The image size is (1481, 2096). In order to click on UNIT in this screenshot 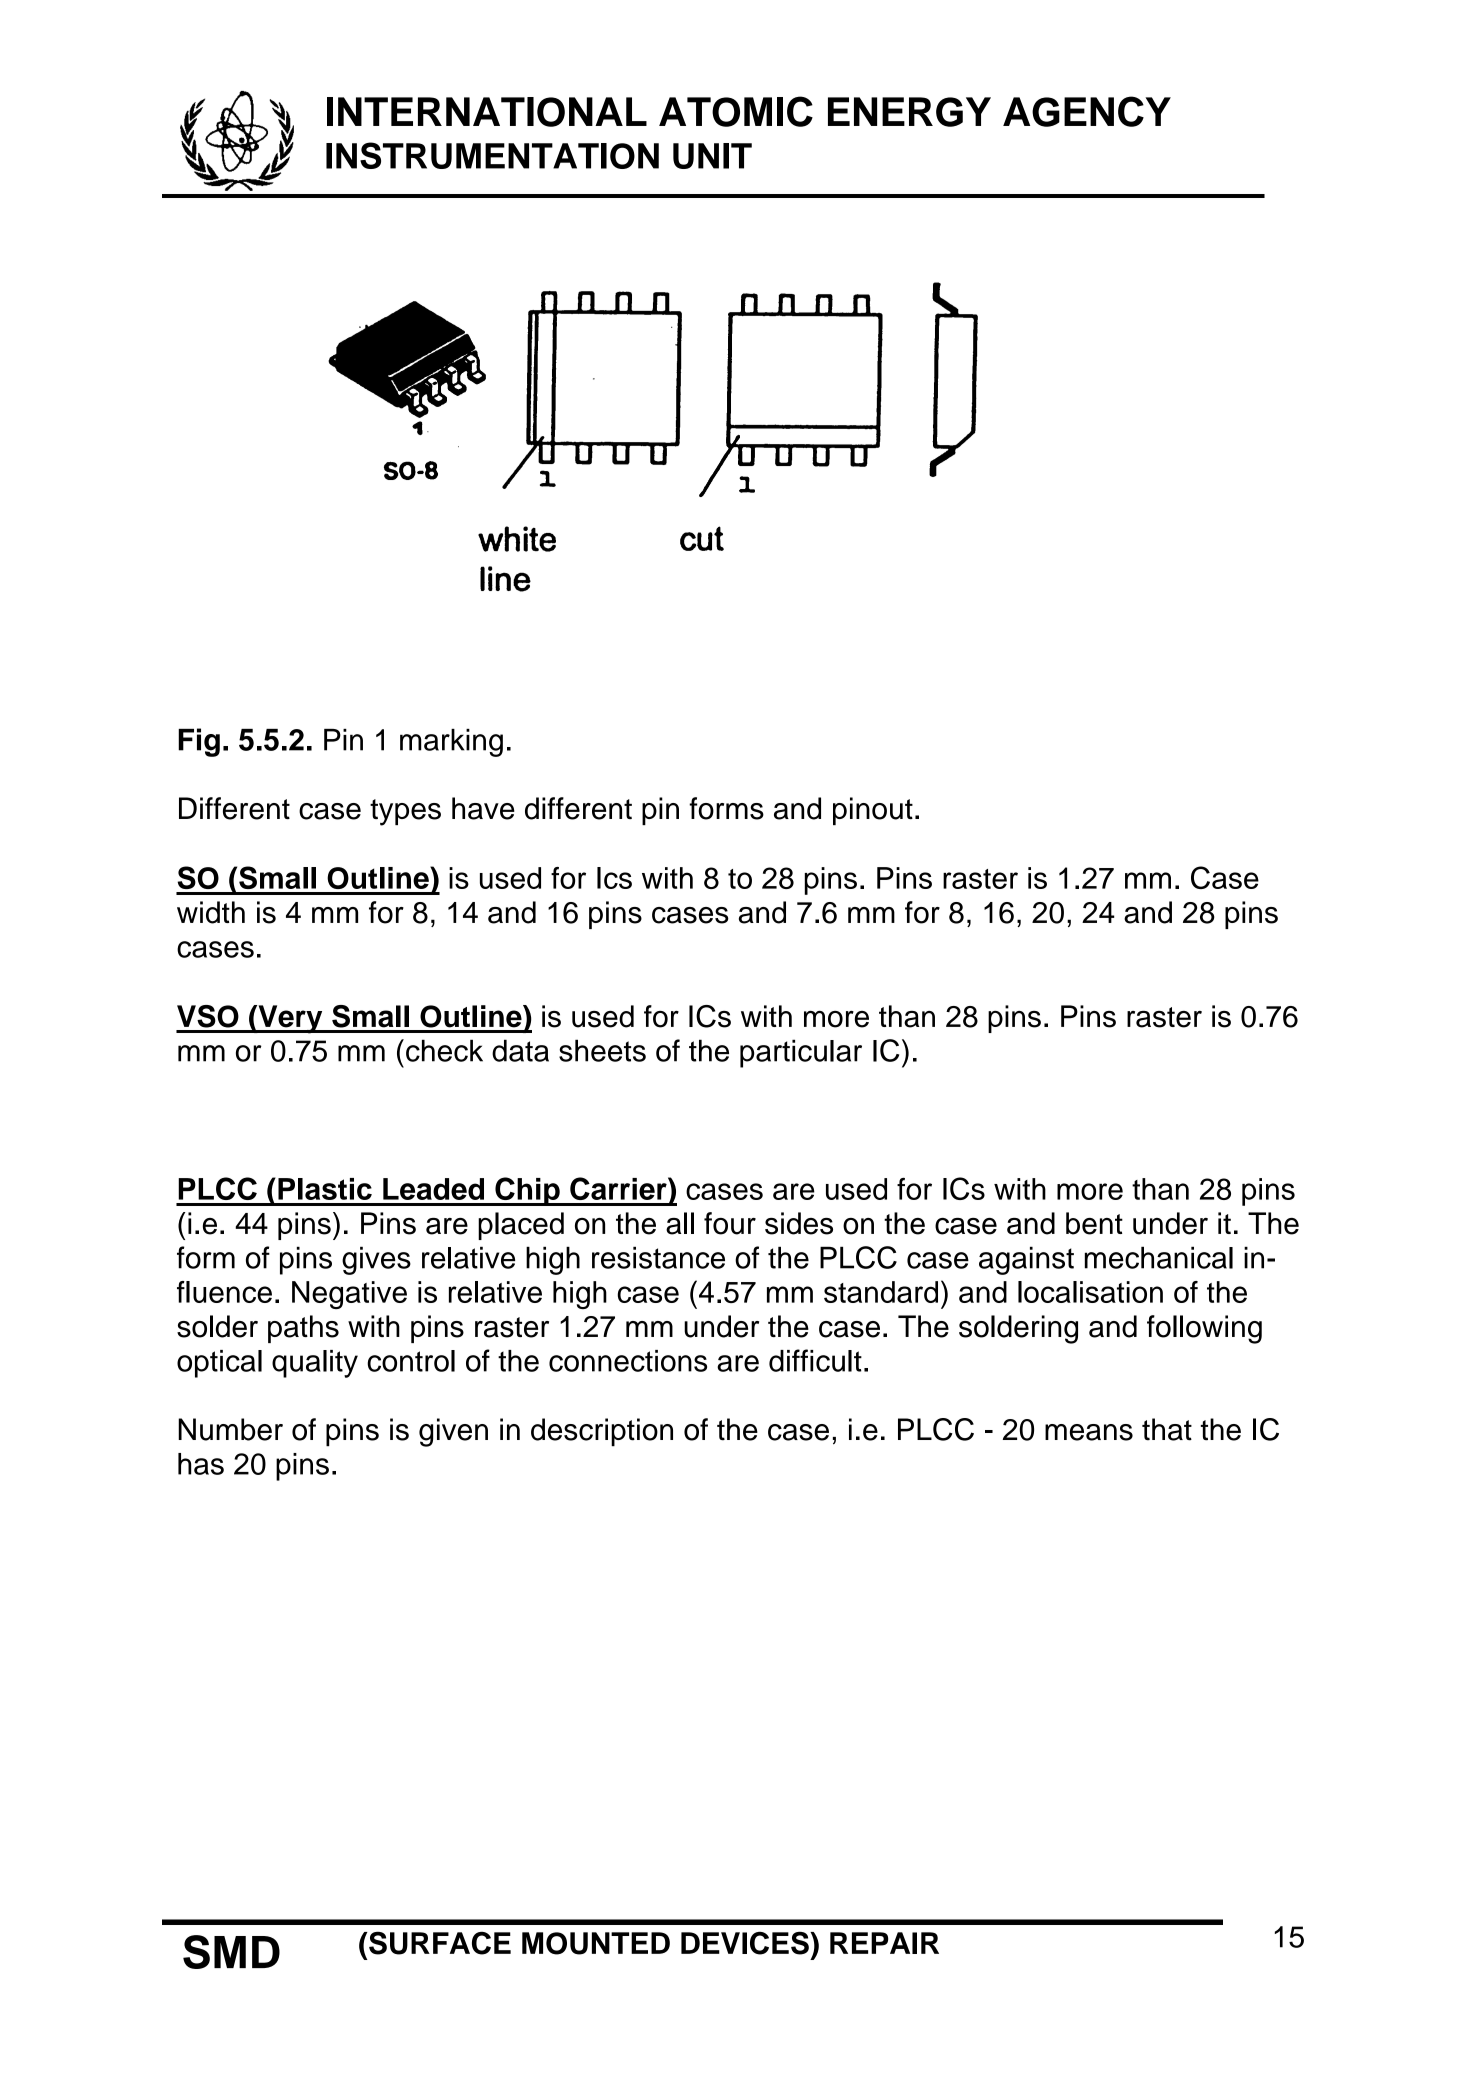, I will do `click(712, 156)`.
